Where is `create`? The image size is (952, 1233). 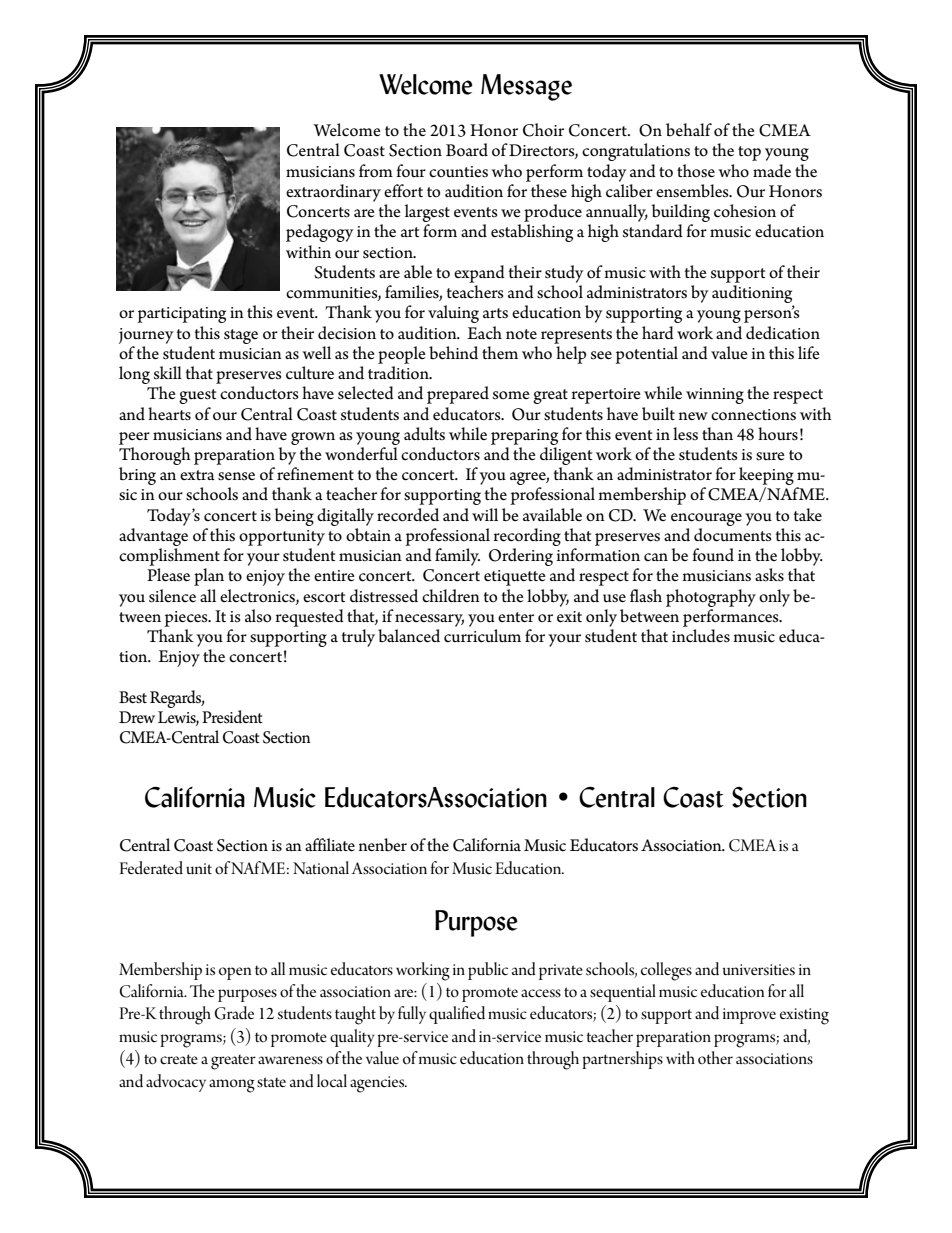 create is located at coordinates (179, 1059).
